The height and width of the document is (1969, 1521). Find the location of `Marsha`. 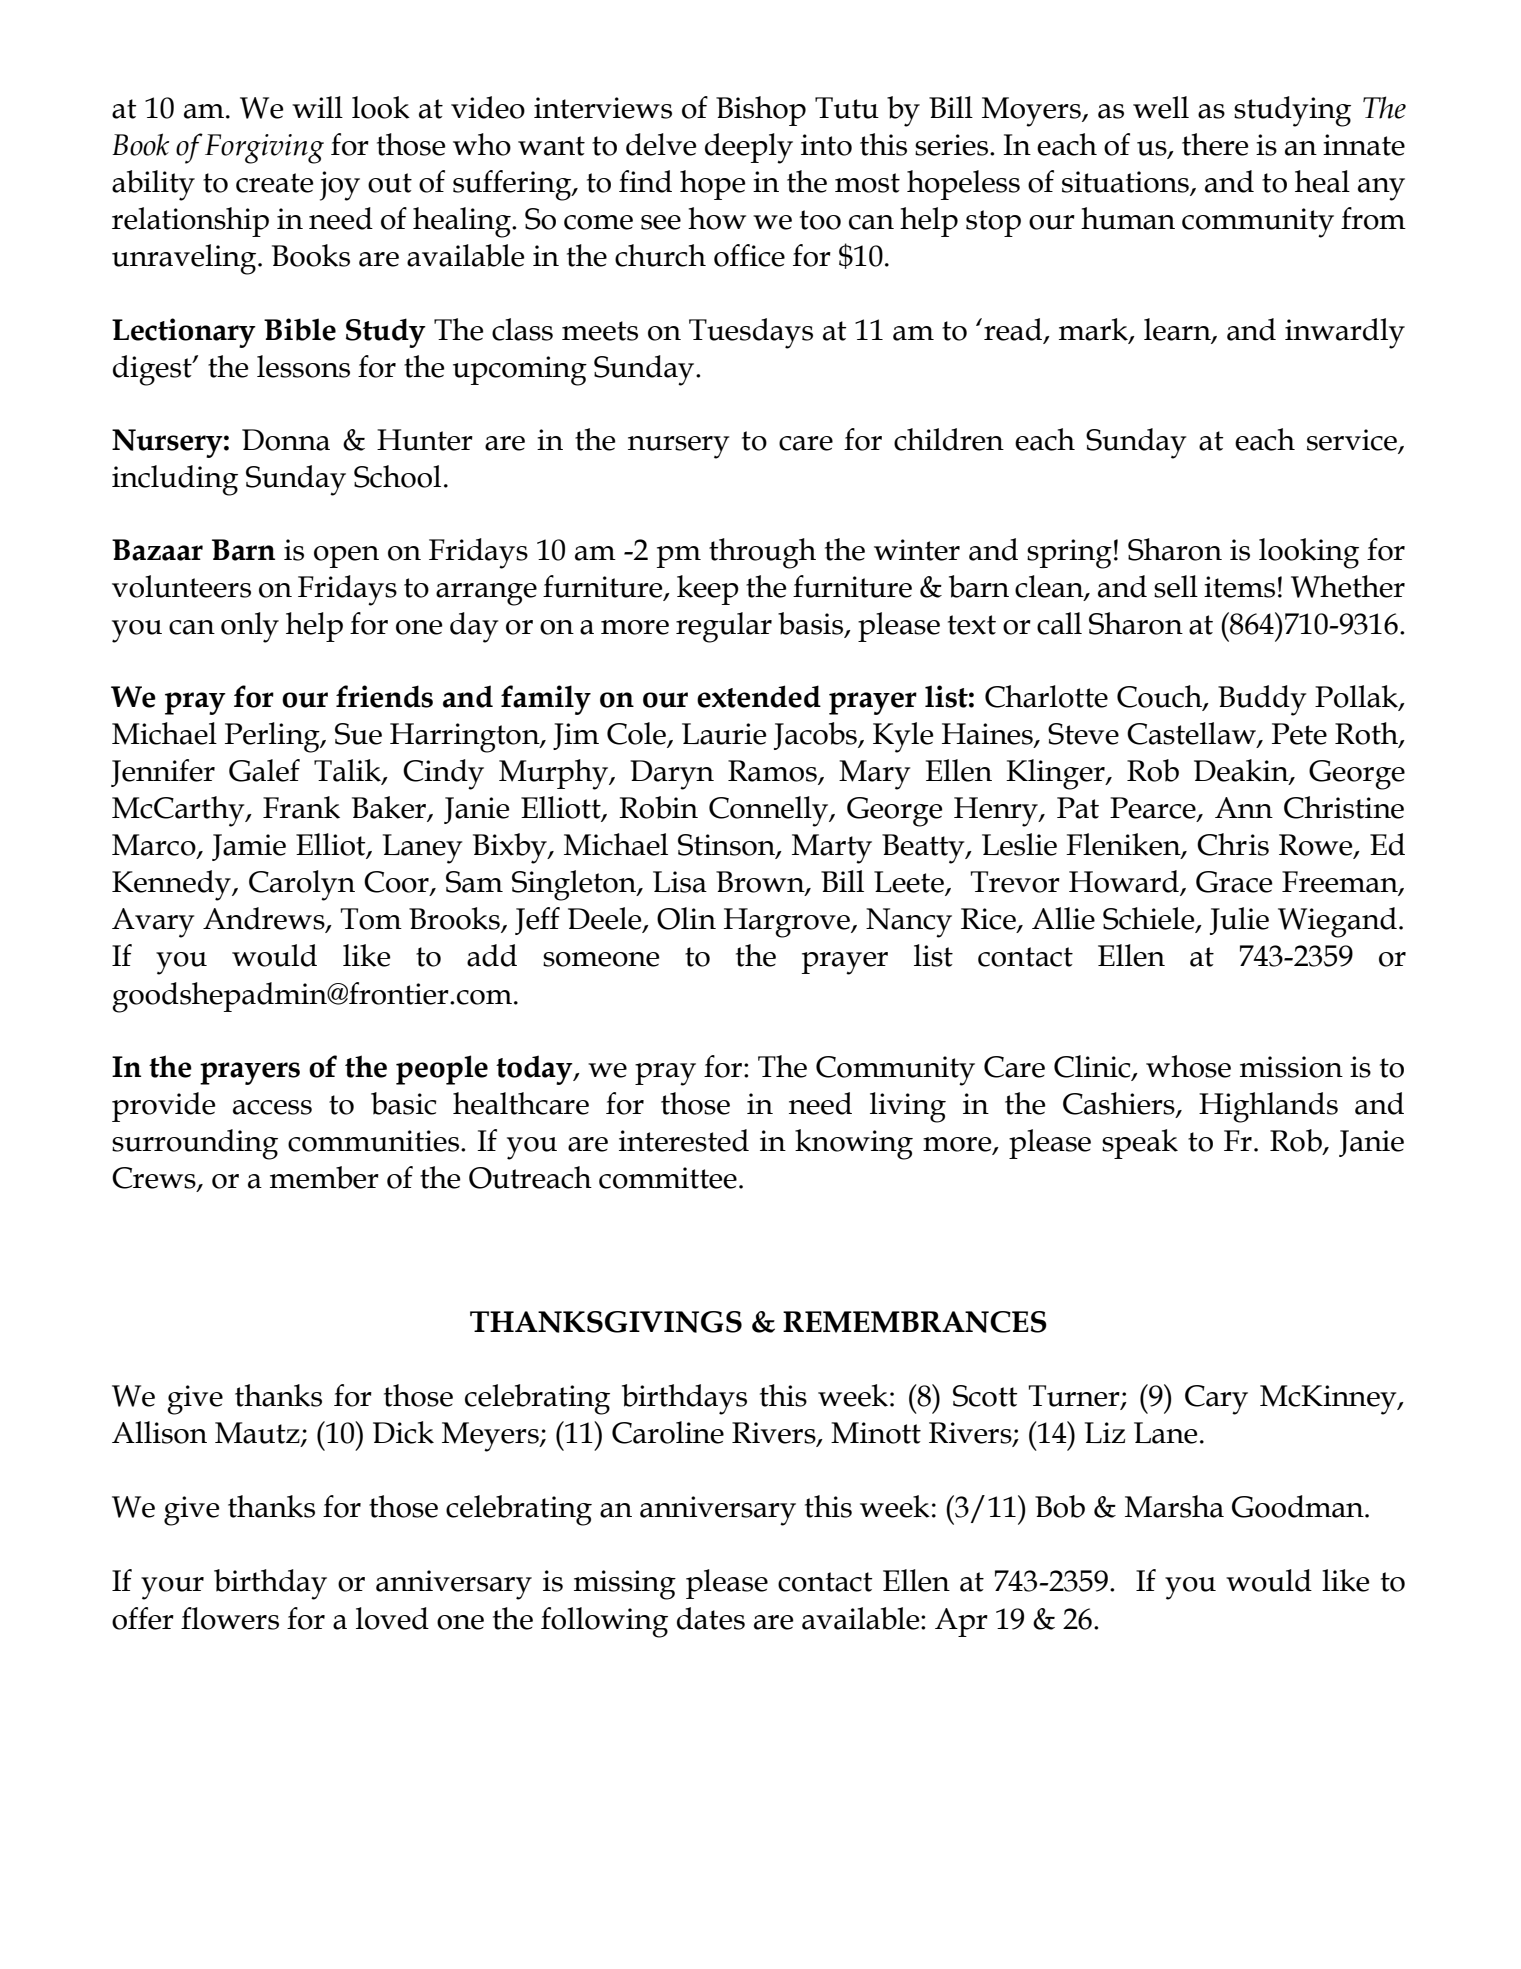

Marsha is located at coordinates (1174, 1506).
